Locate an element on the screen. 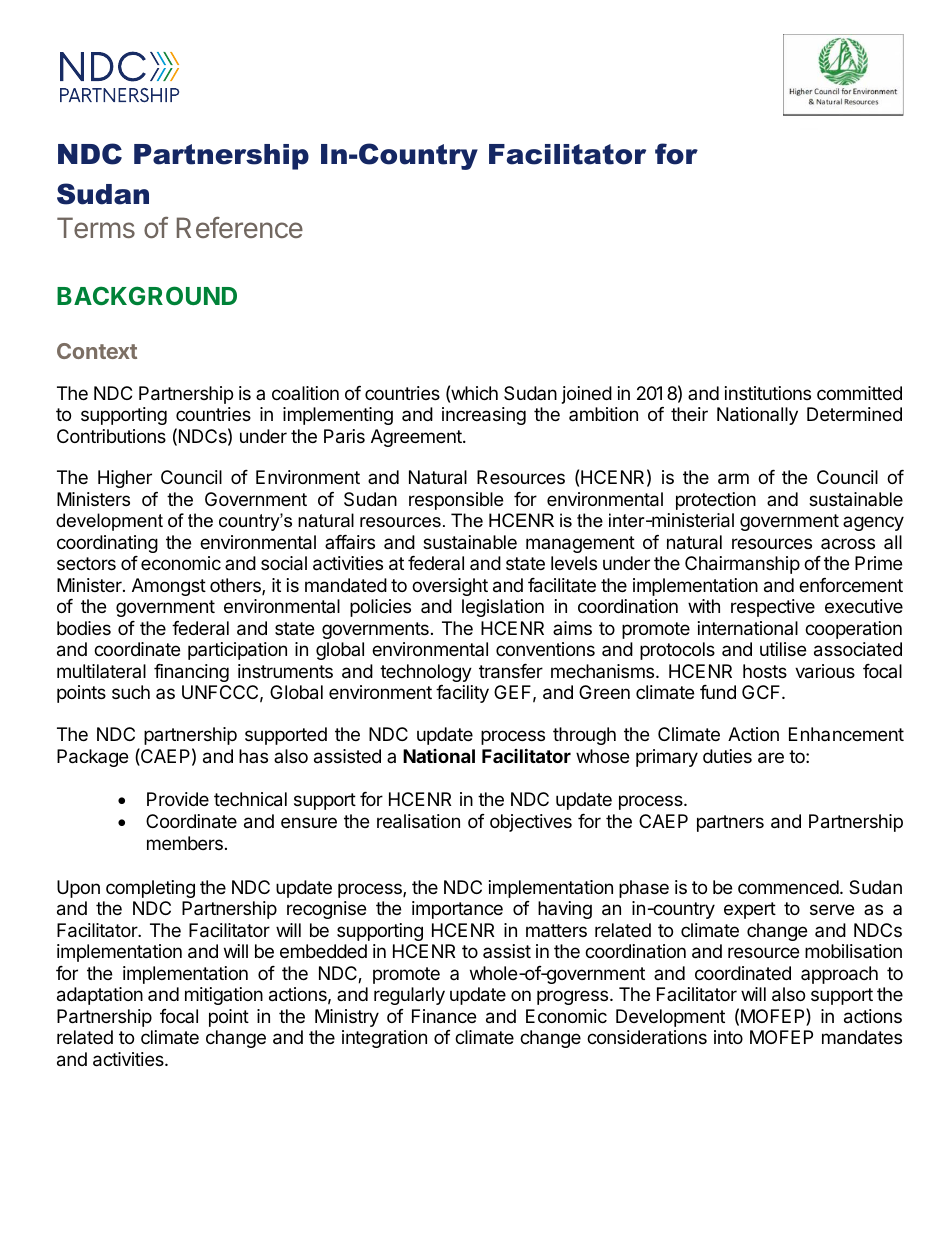 Image resolution: width=952 pixels, height=1233 pixels. Higher is located at coordinates (125, 479).
